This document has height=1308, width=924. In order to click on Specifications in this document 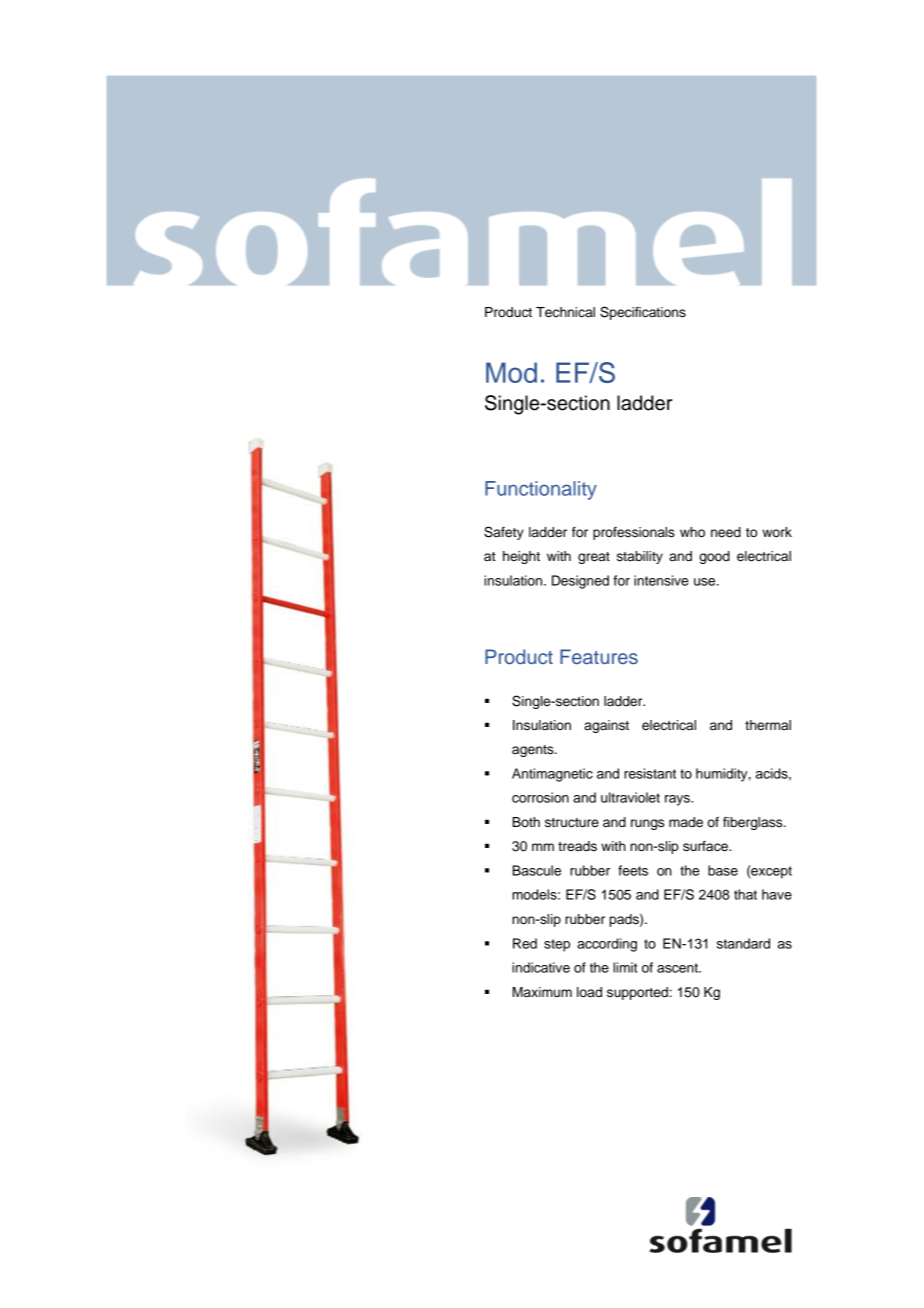, I will do `click(643, 313)`.
